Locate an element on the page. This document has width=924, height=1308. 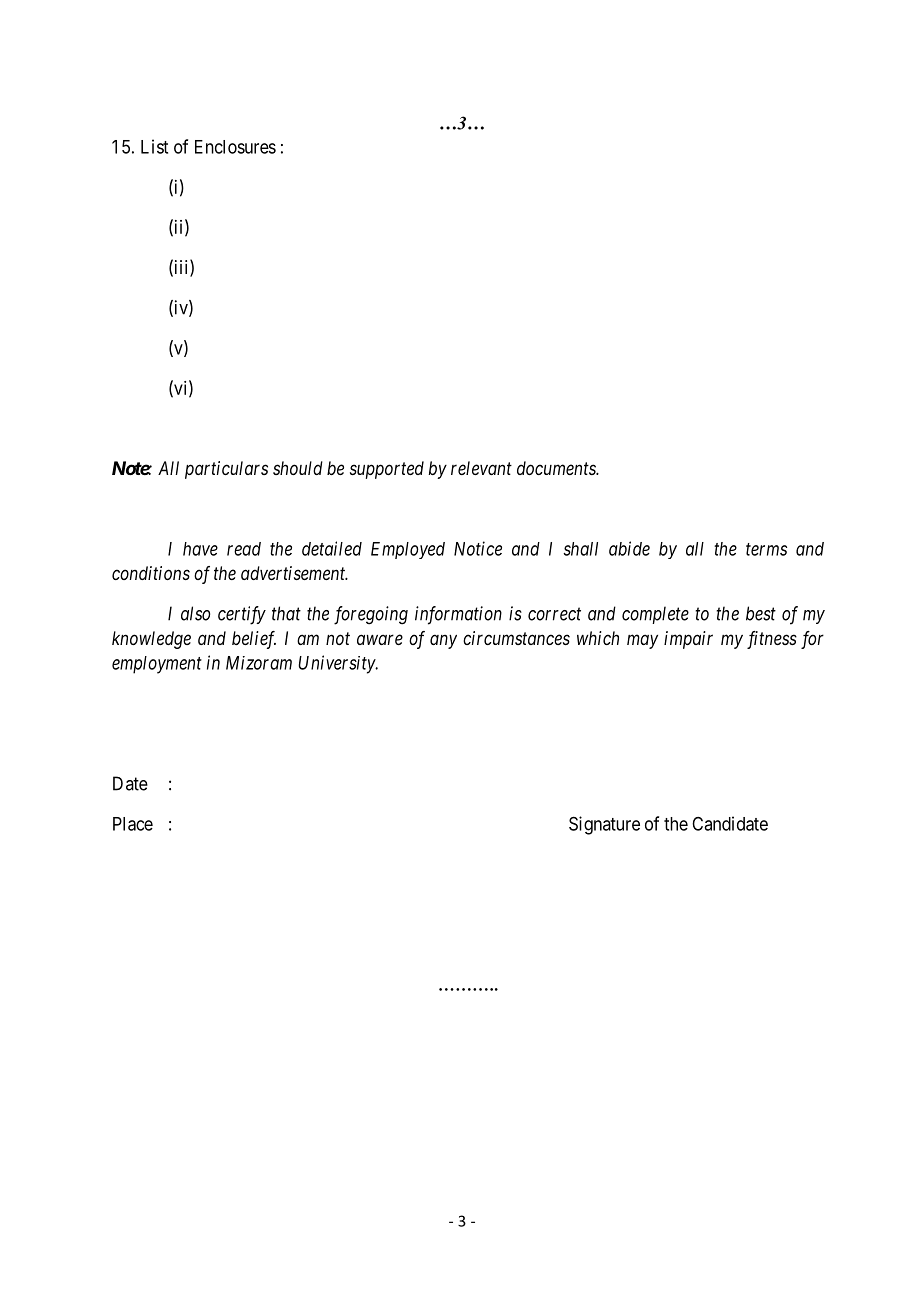
Enclosures is located at coordinates (235, 147).
